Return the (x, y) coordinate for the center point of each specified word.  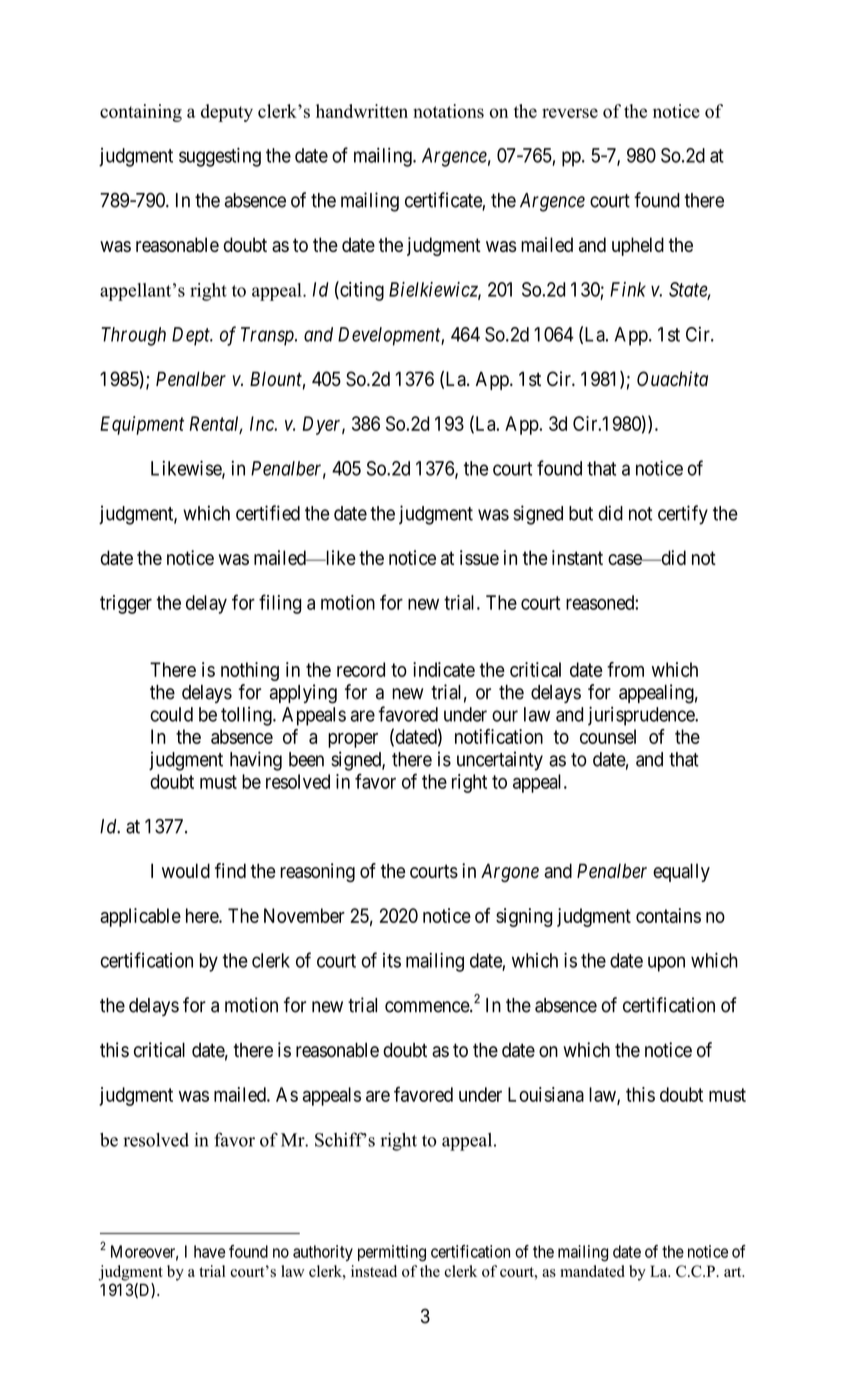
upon (666, 964)
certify (683, 515)
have (209, 1251)
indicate (444, 669)
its (392, 960)
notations (448, 111)
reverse (570, 113)
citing (361, 291)
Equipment (142, 425)
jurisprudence (642, 716)
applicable (140, 917)
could (171, 714)
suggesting (220, 157)
